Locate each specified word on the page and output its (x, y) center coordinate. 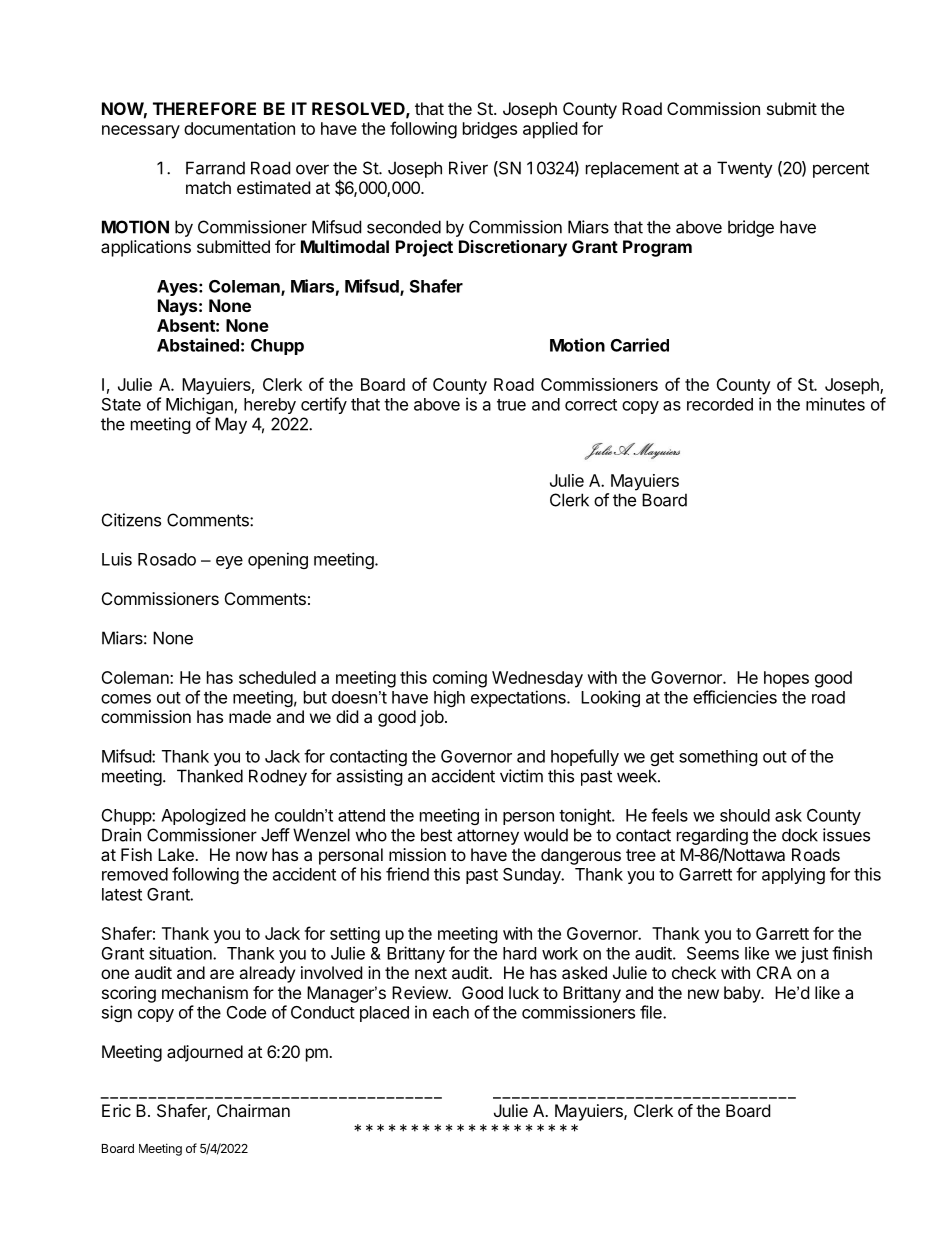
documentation (239, 128)
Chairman (253, 1110)
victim (521, 776)
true (511, 405)
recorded (720, 404)
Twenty (745, 169)
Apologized (203, 816)
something (718, 758)
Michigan (200, 405)
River (468, 168)
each (451, 1012)
